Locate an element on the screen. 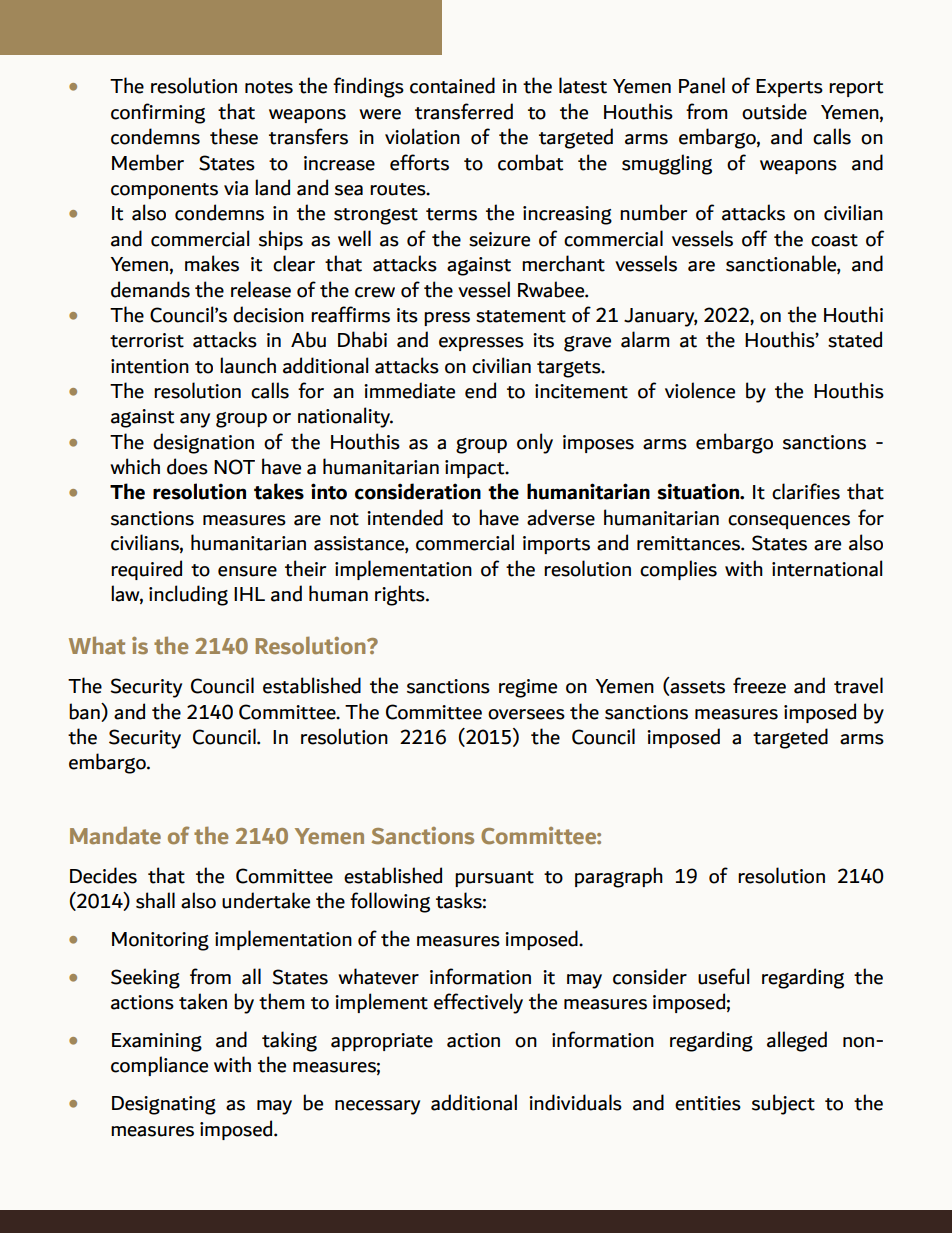 The height and width of the screenshot is (1233, 952). outside is located at coordinates (774, 111).
